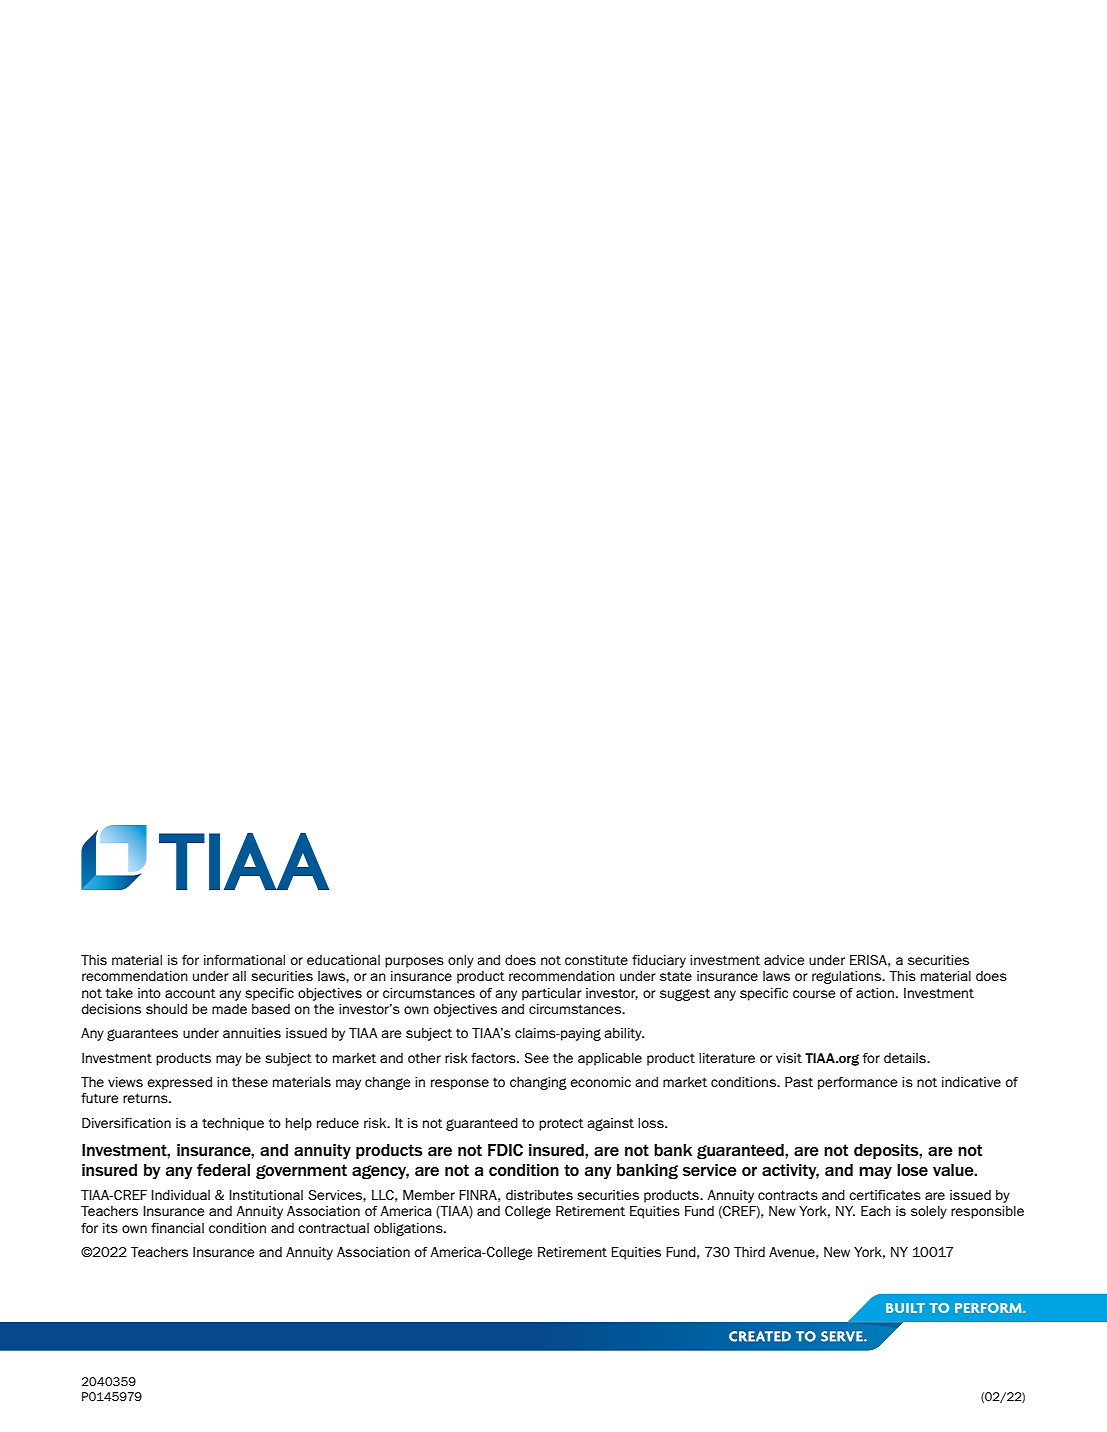 The image size is (1107, 1432). What do you see at coordinates (847, 977) in the screenshot?
I see `regulations` at bounding box center [847, 977].
